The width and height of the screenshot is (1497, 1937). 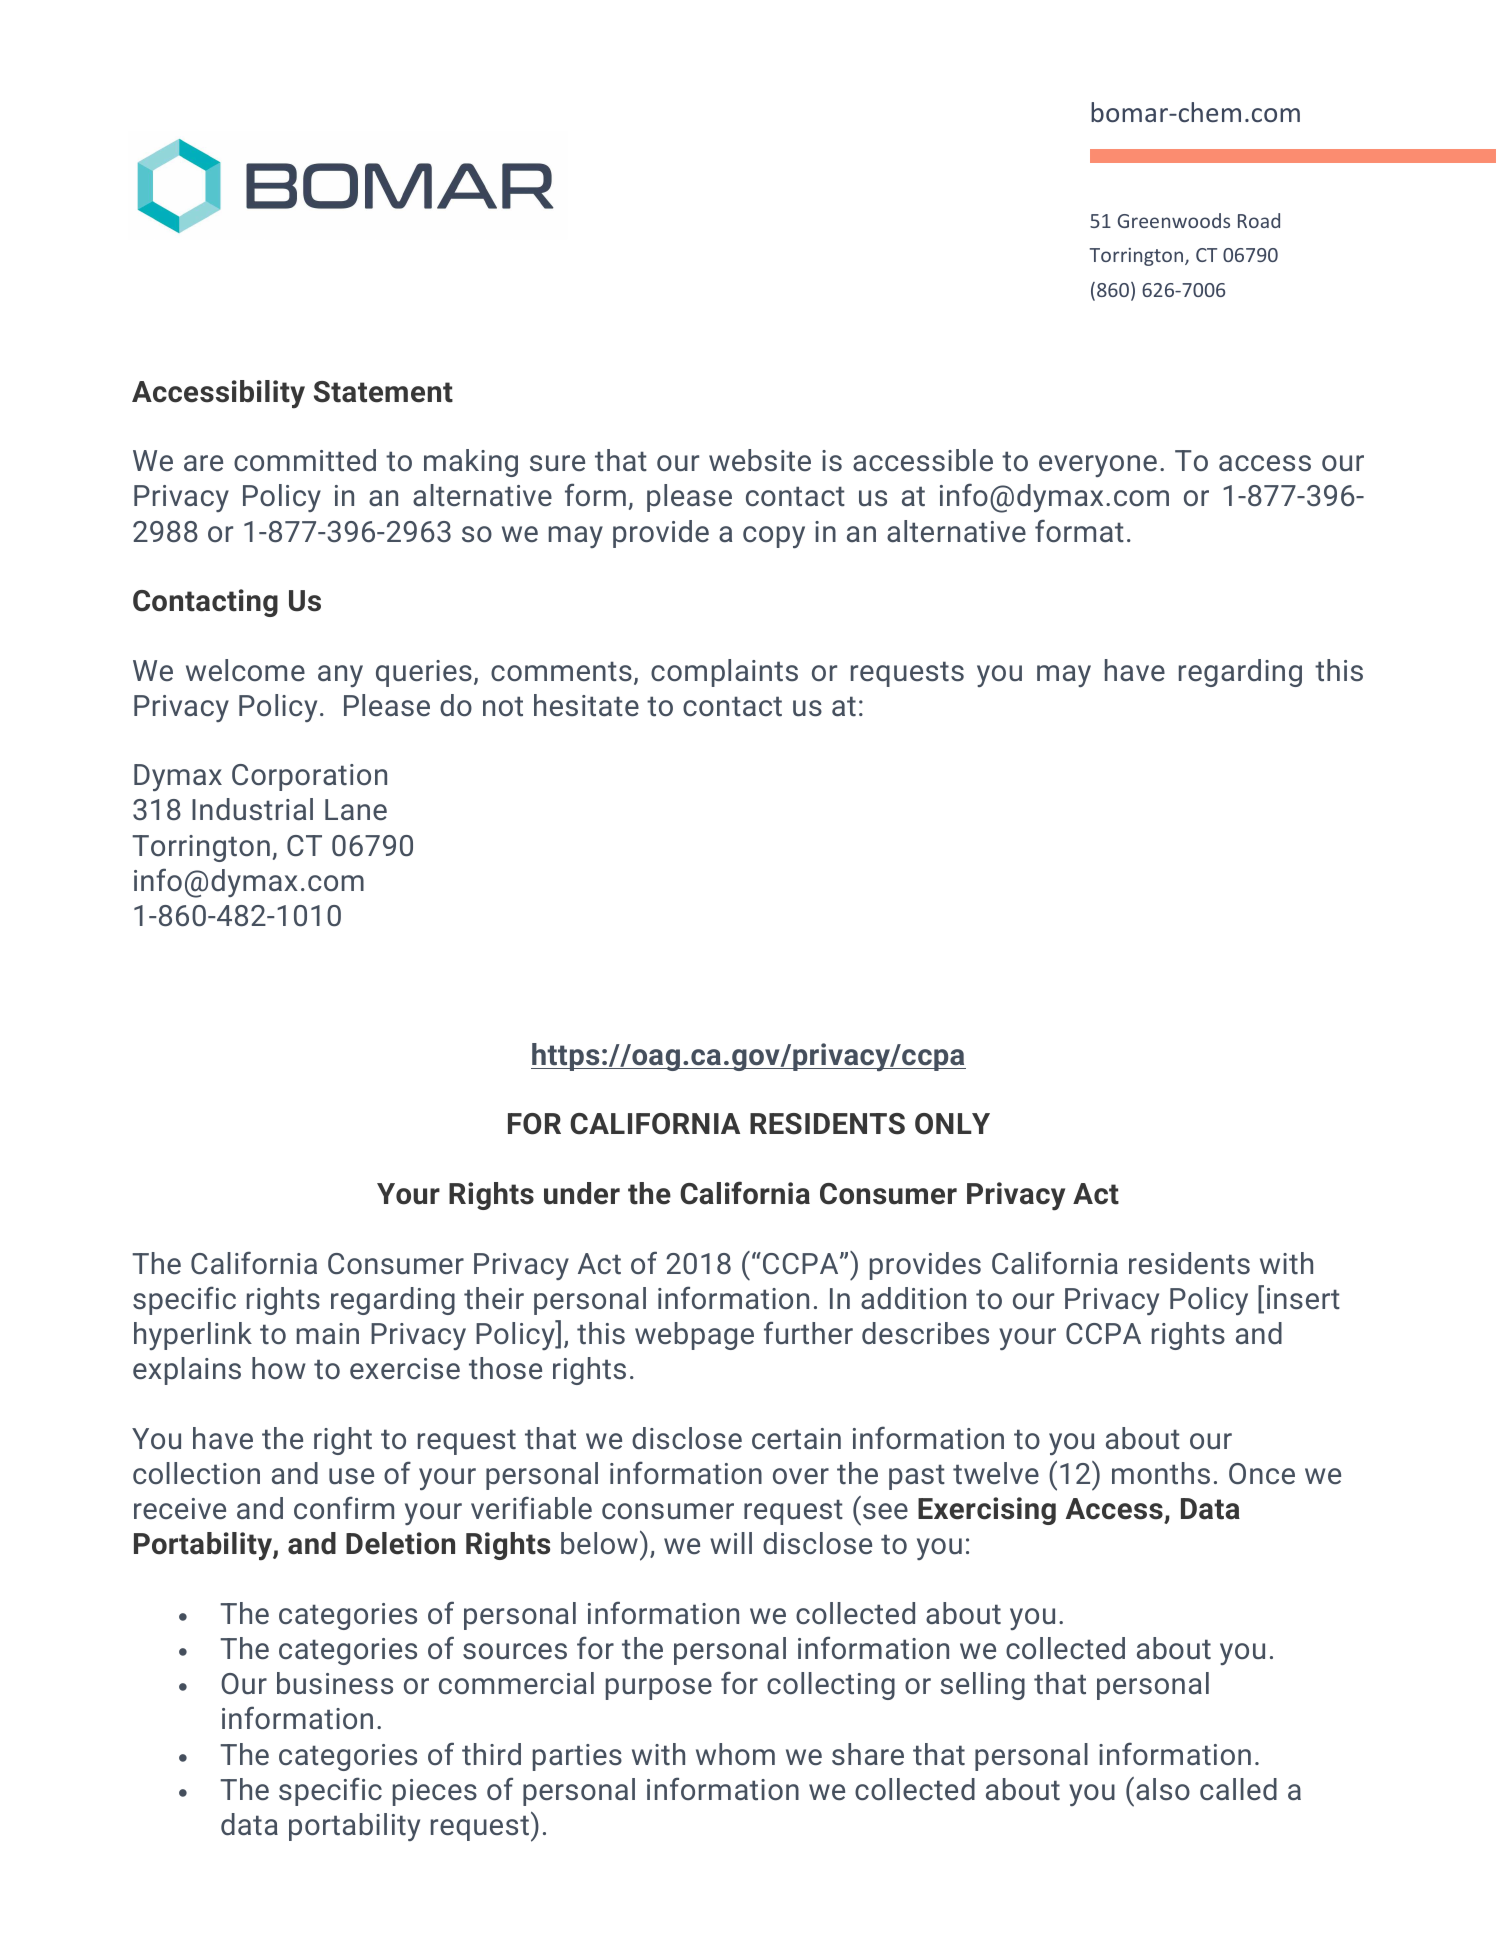 What do you see at coordinates (724, 673) in the screenshot?
I see `complaints` at bounding box center [724, 673].
